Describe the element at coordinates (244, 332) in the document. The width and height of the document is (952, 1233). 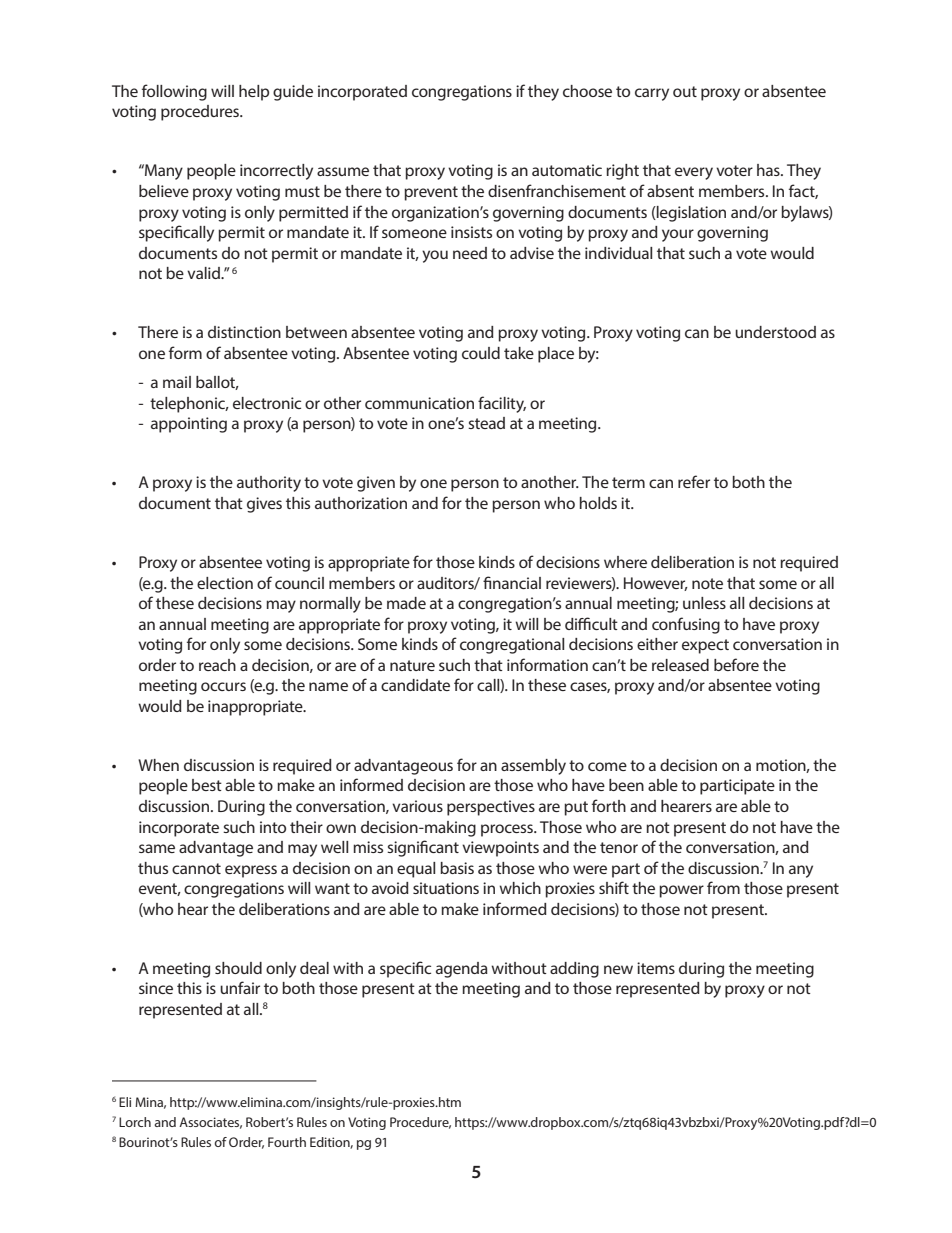
I see `distinction` at that location.
